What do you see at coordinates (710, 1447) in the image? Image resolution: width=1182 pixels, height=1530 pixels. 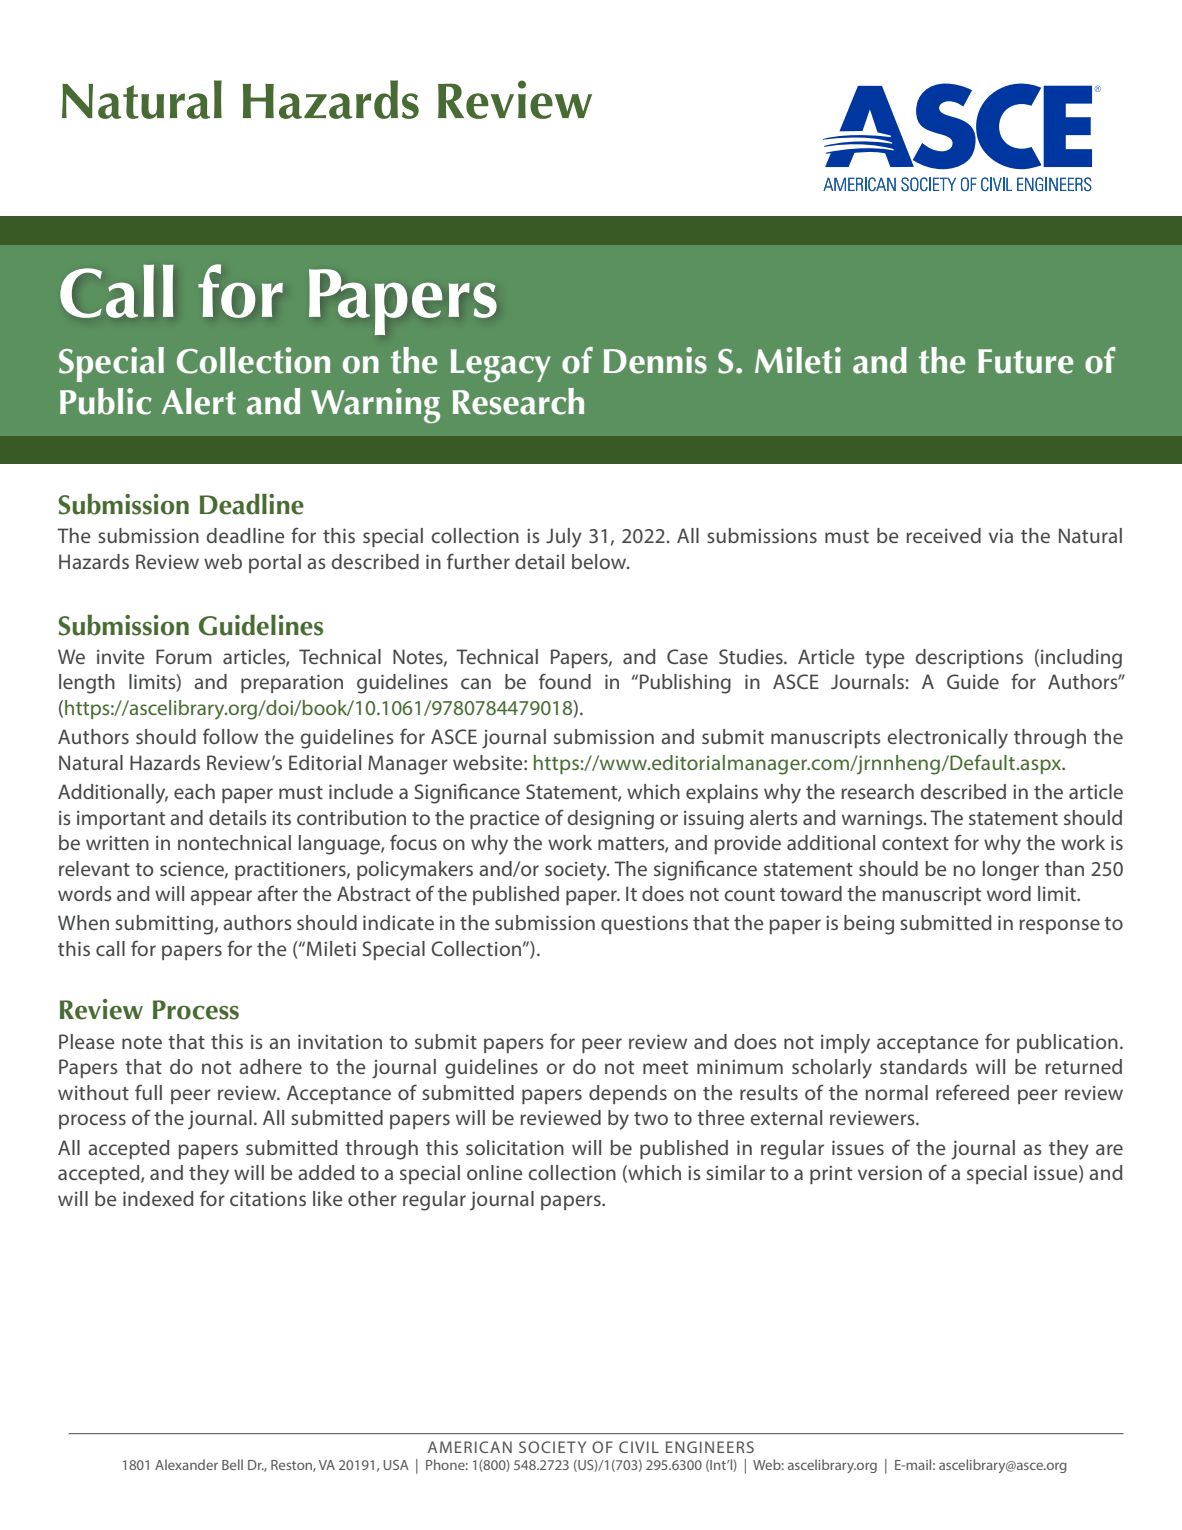 I see `ENGINEERS` at bounding box center [710, 1447].
